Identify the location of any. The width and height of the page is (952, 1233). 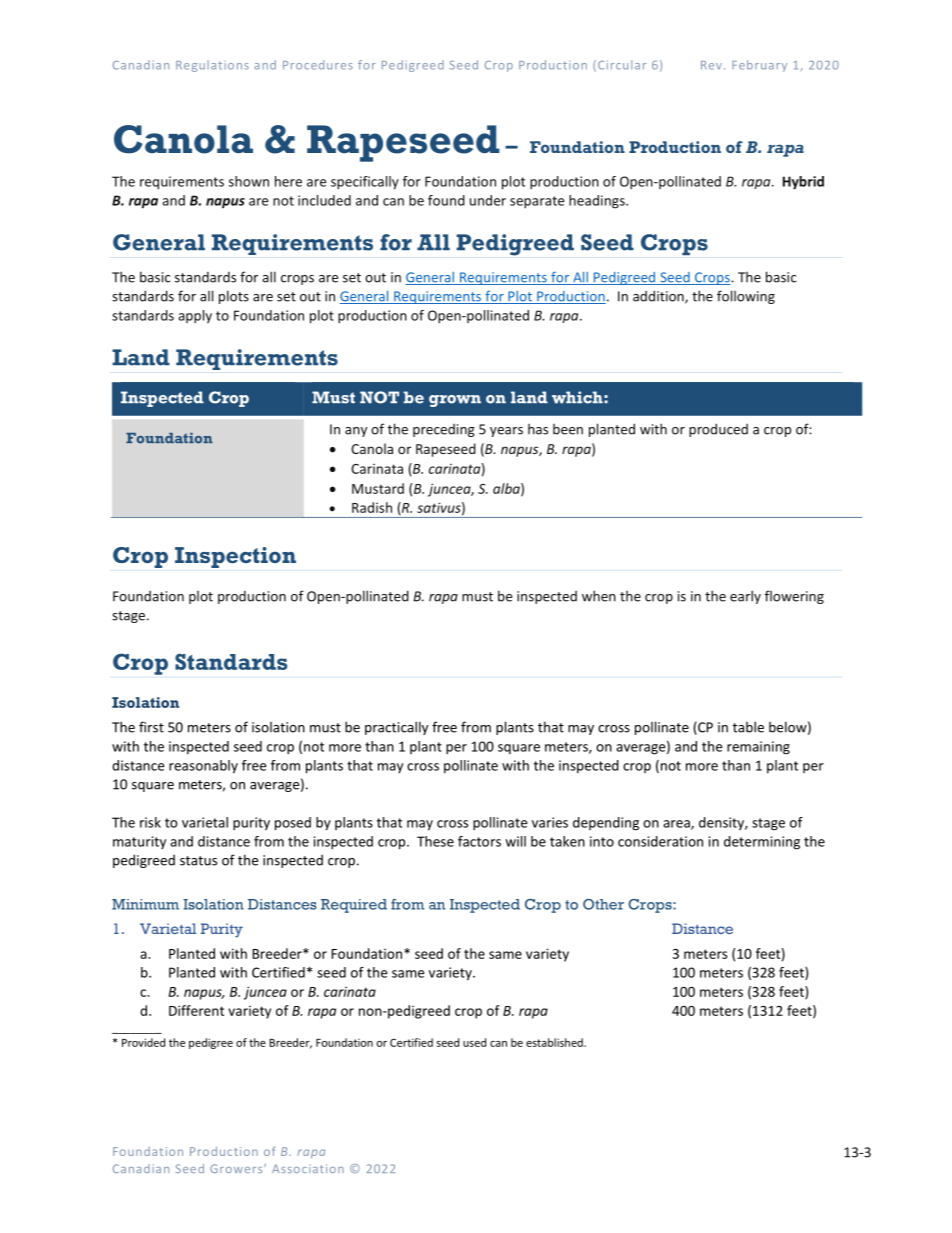
(356, 432).
